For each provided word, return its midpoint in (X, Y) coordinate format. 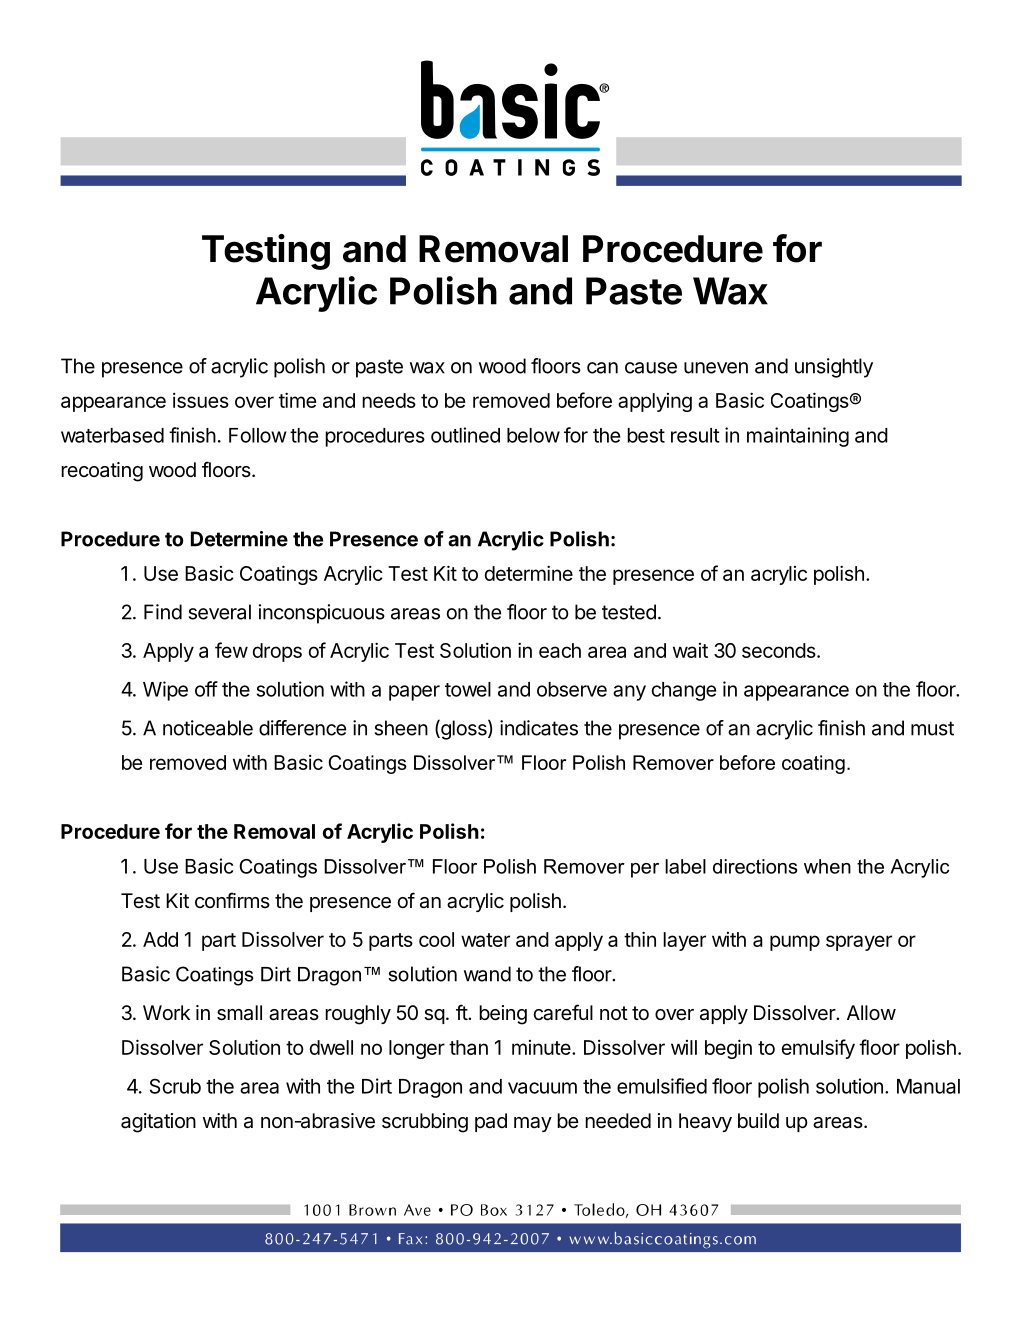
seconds (780, 650)
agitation (158, 1123)
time (297, 400)
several (220, 612)
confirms (232, 900)
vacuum (542, 1088)
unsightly (834, 368)
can (602, 368)
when (827, 866)
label (685, 866)
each (560, 650)
